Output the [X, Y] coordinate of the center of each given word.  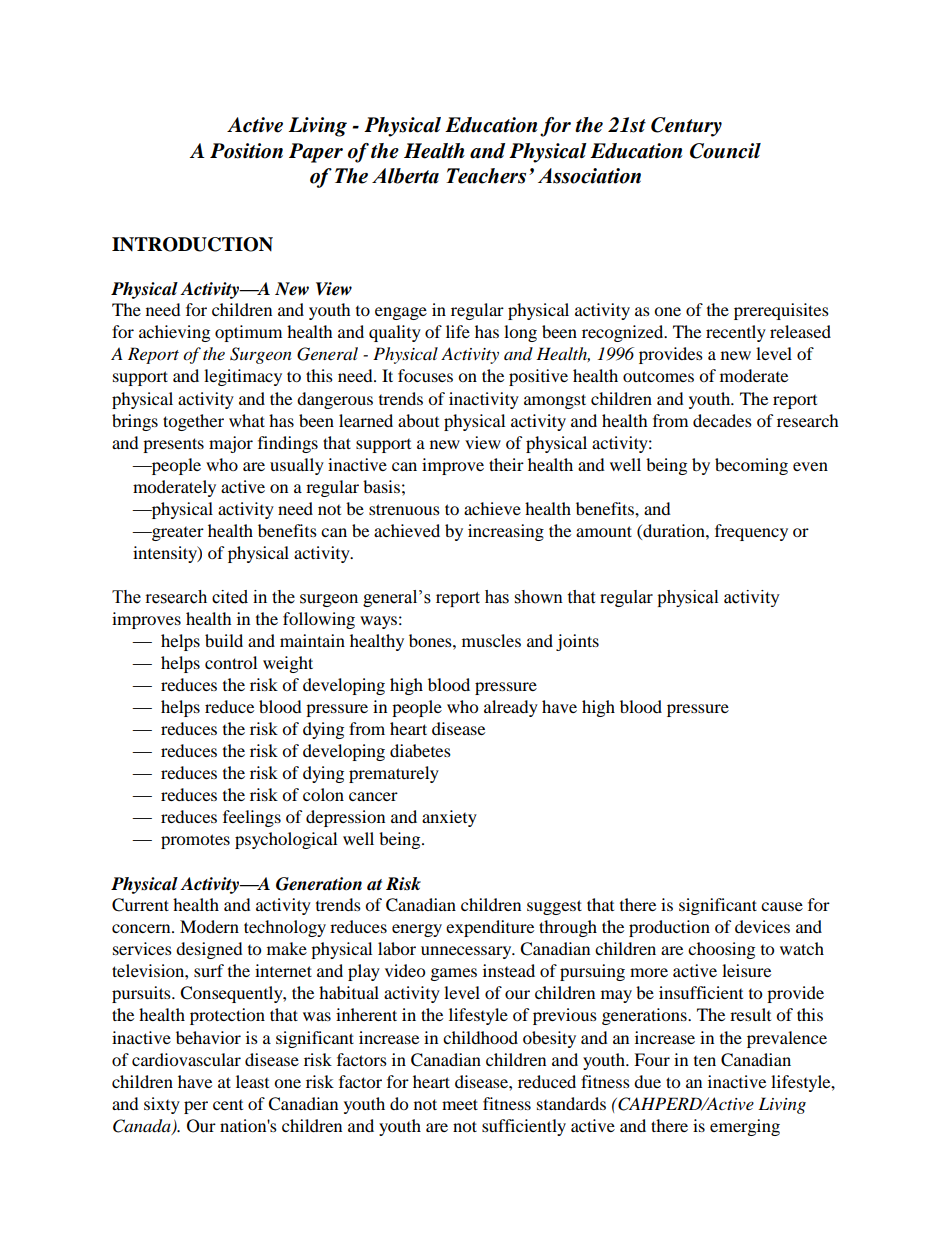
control [231, 662]
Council [725, 151]
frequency [751, 532]
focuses [425, 375]
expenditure [490, 928]
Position [246, 151]
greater [177, 534]
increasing [506, 532]
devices [762, 926]
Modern [209, 926]
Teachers [486, 176]
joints [577, 642]
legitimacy [243, 377]
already [511, 708]
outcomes [658, 376]
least [252, 1081]
